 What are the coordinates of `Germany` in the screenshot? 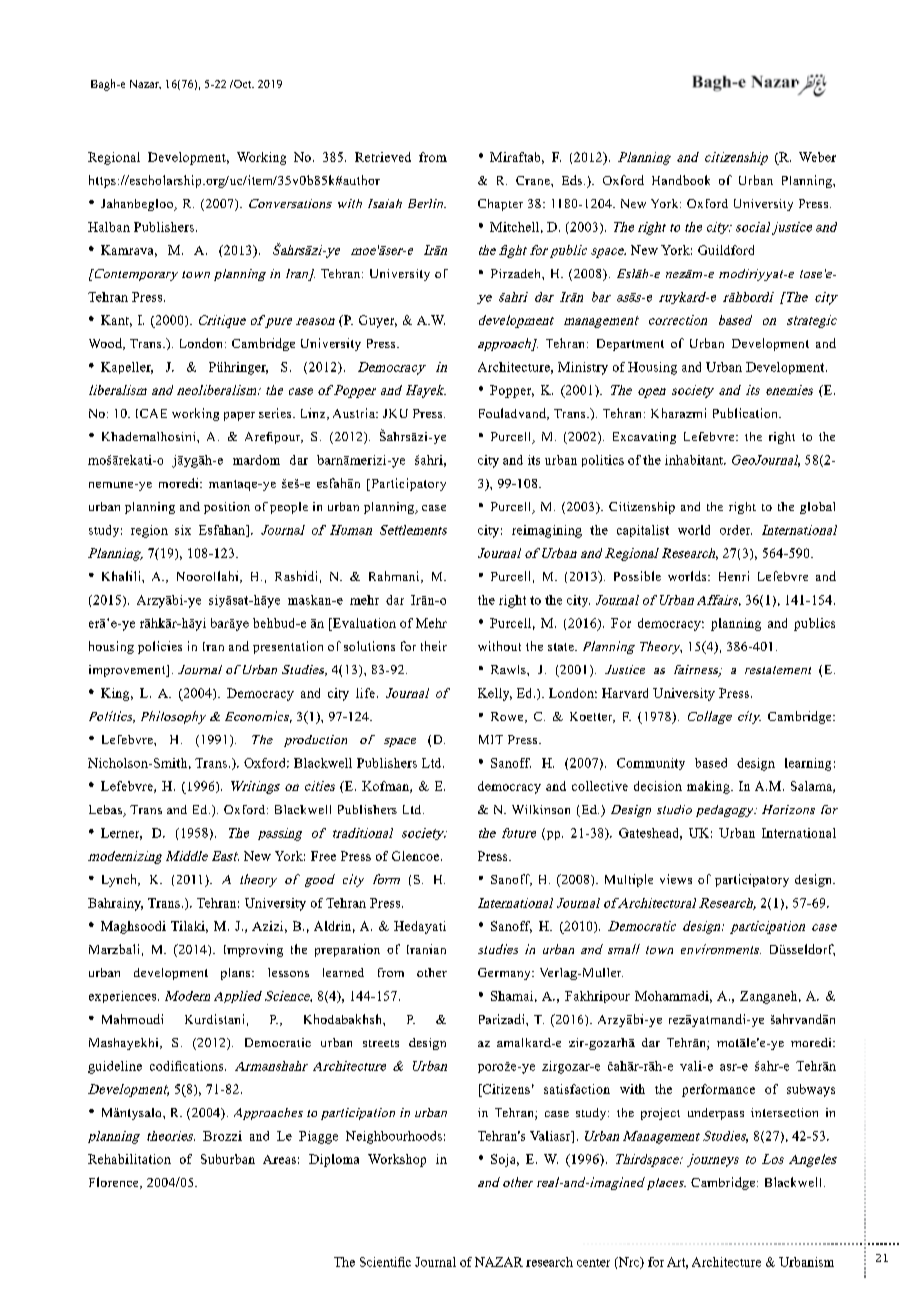 It's located at (505, 974).
